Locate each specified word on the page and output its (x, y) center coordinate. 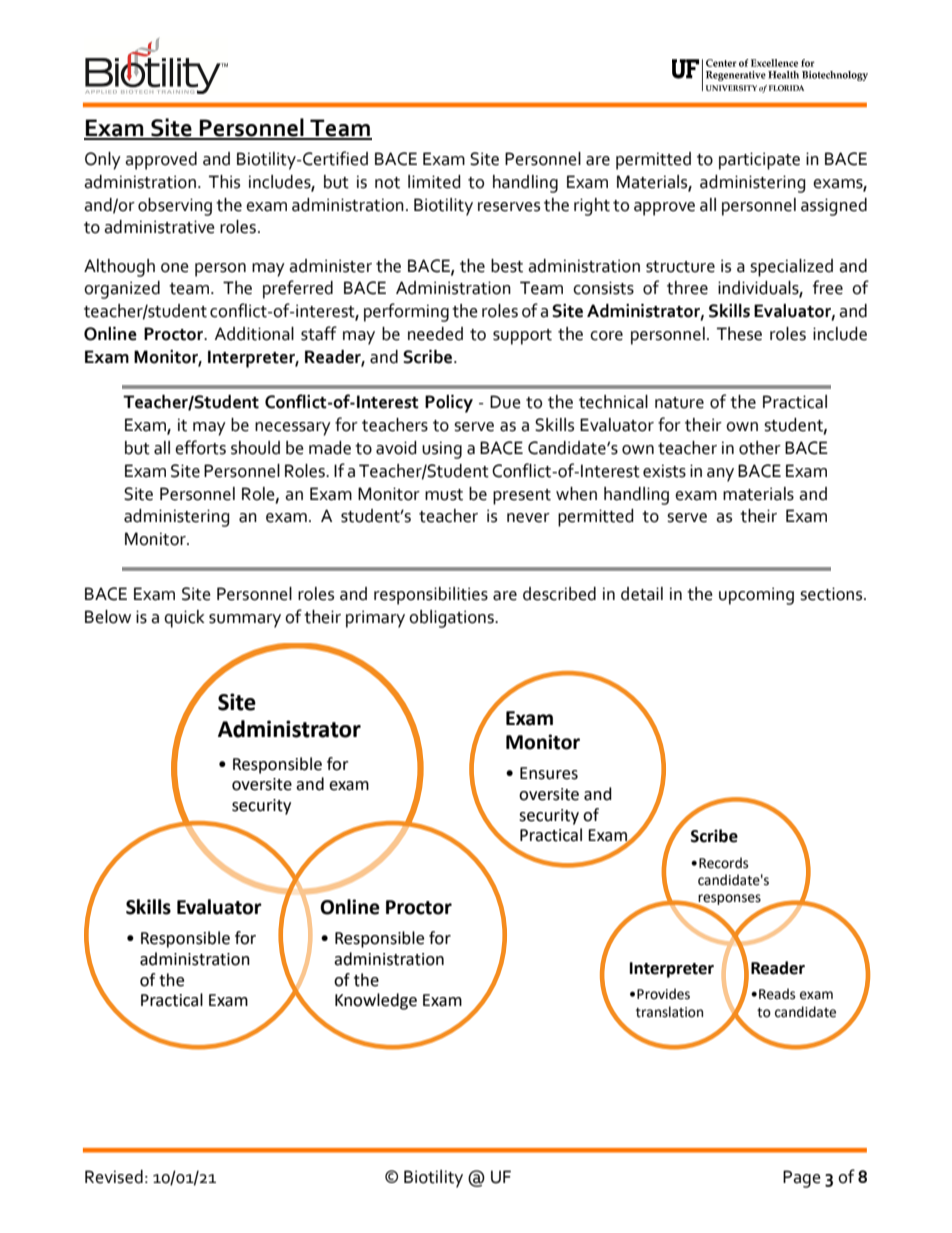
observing (175, 207)
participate (759, 161)
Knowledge (376, 1001)
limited (434, 182)
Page (802, 1179)
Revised (114, 1177)
